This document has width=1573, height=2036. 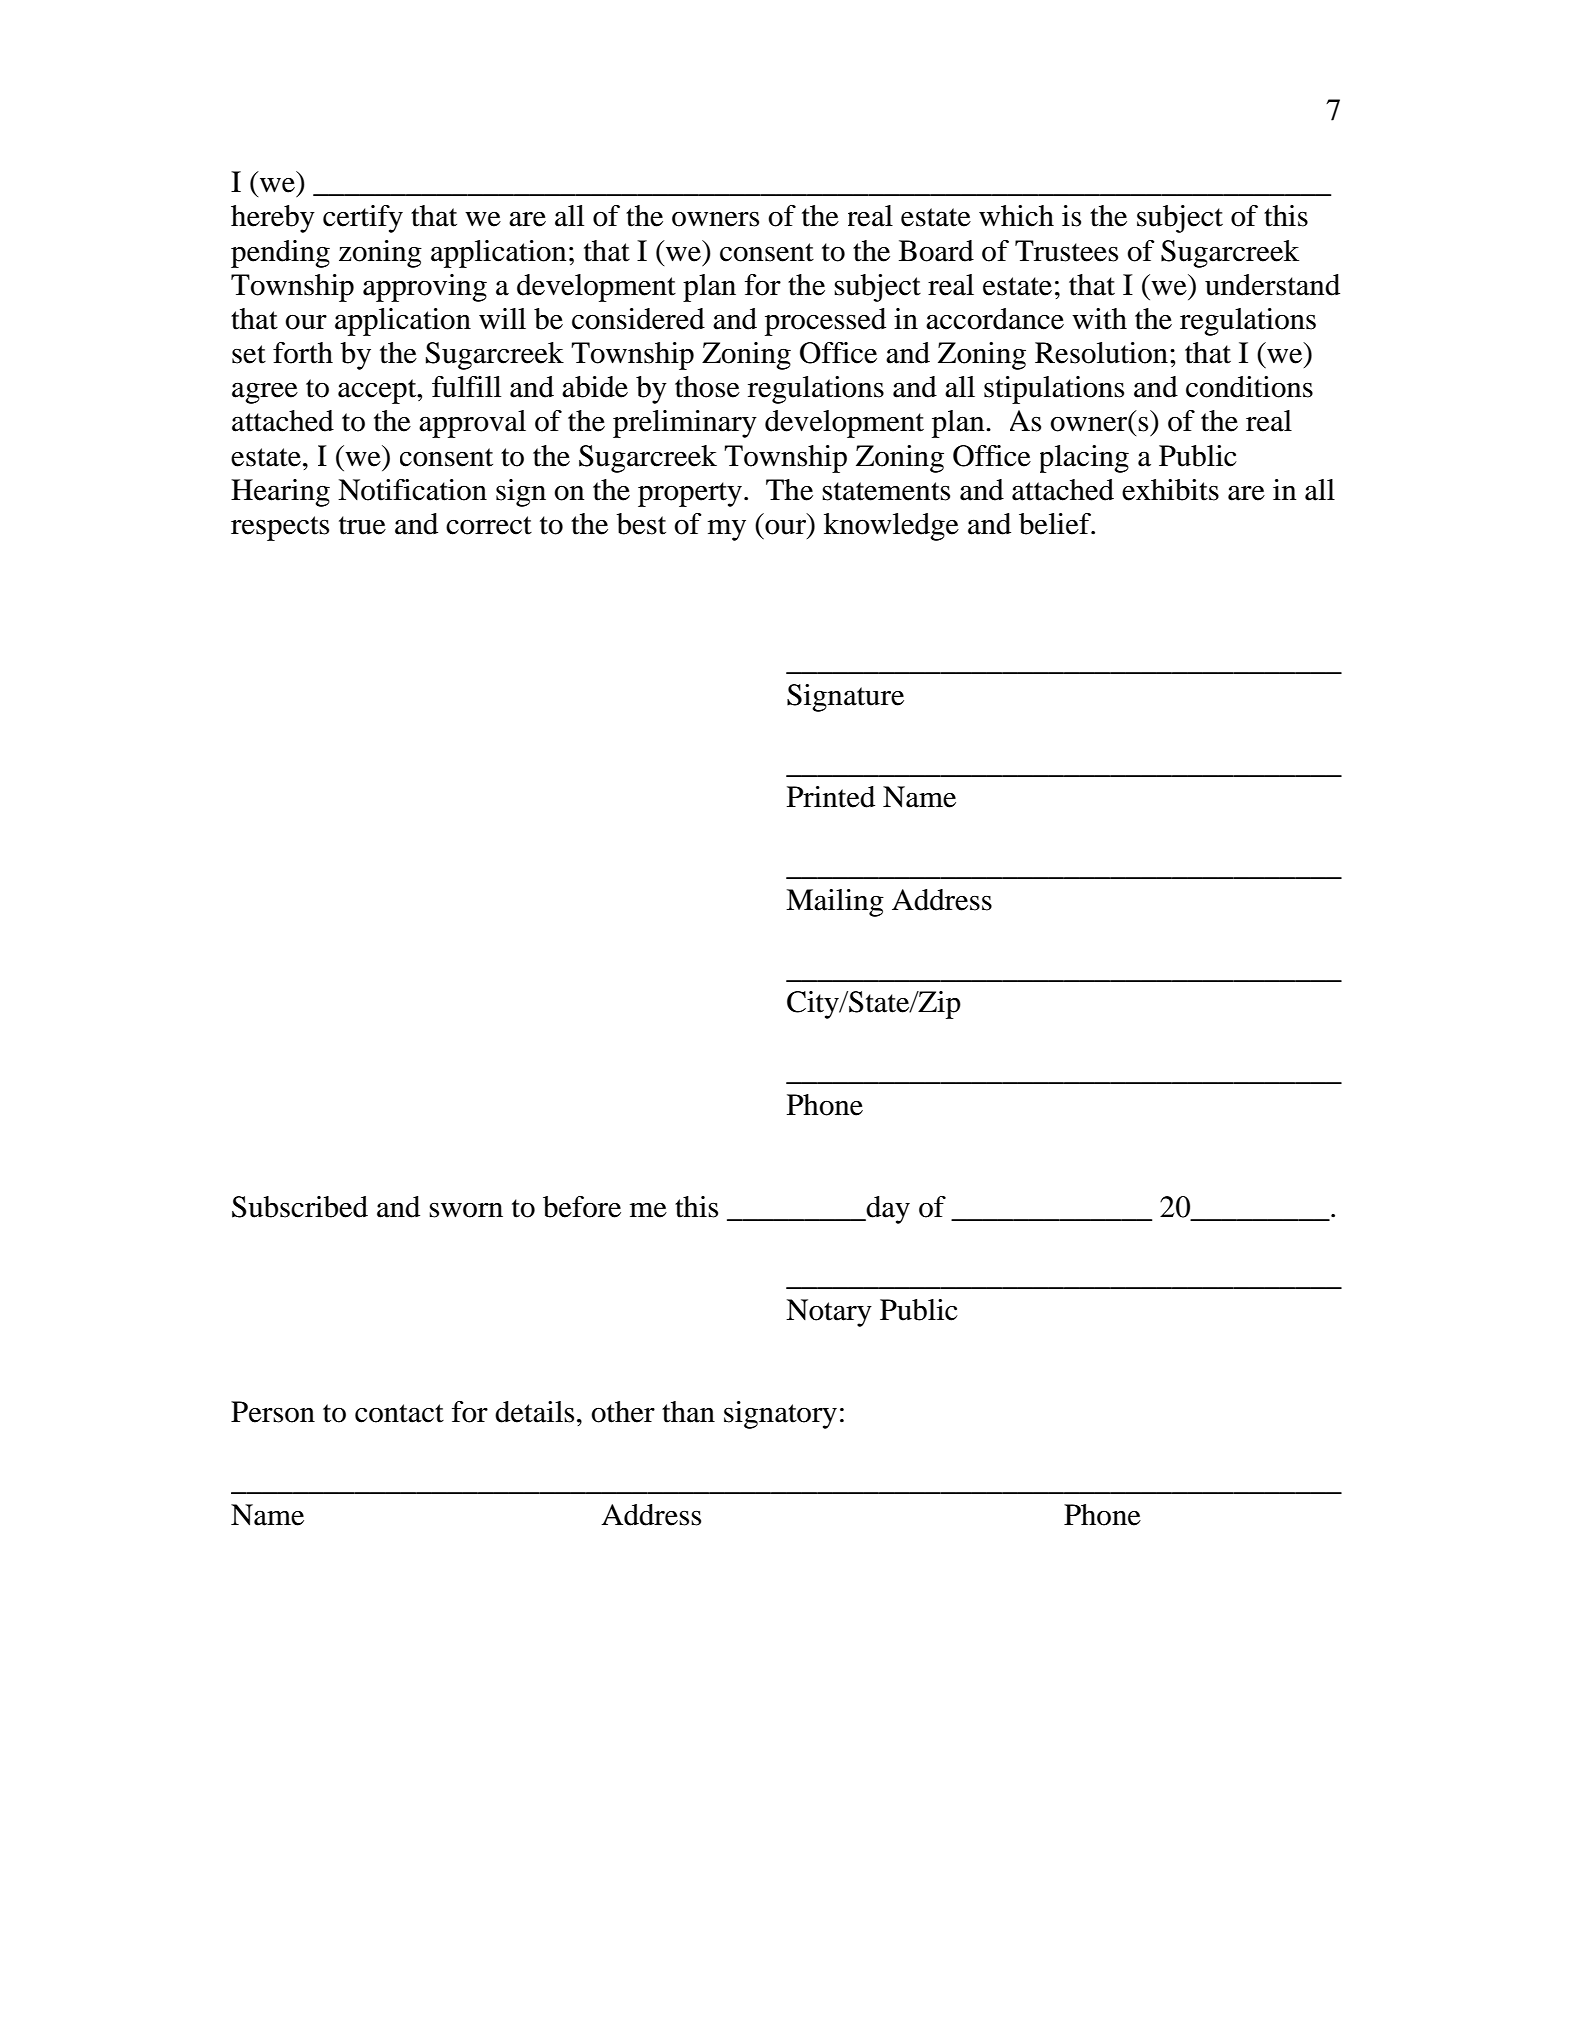 I want to click on exhibits, so click(x=1170, y=490).
